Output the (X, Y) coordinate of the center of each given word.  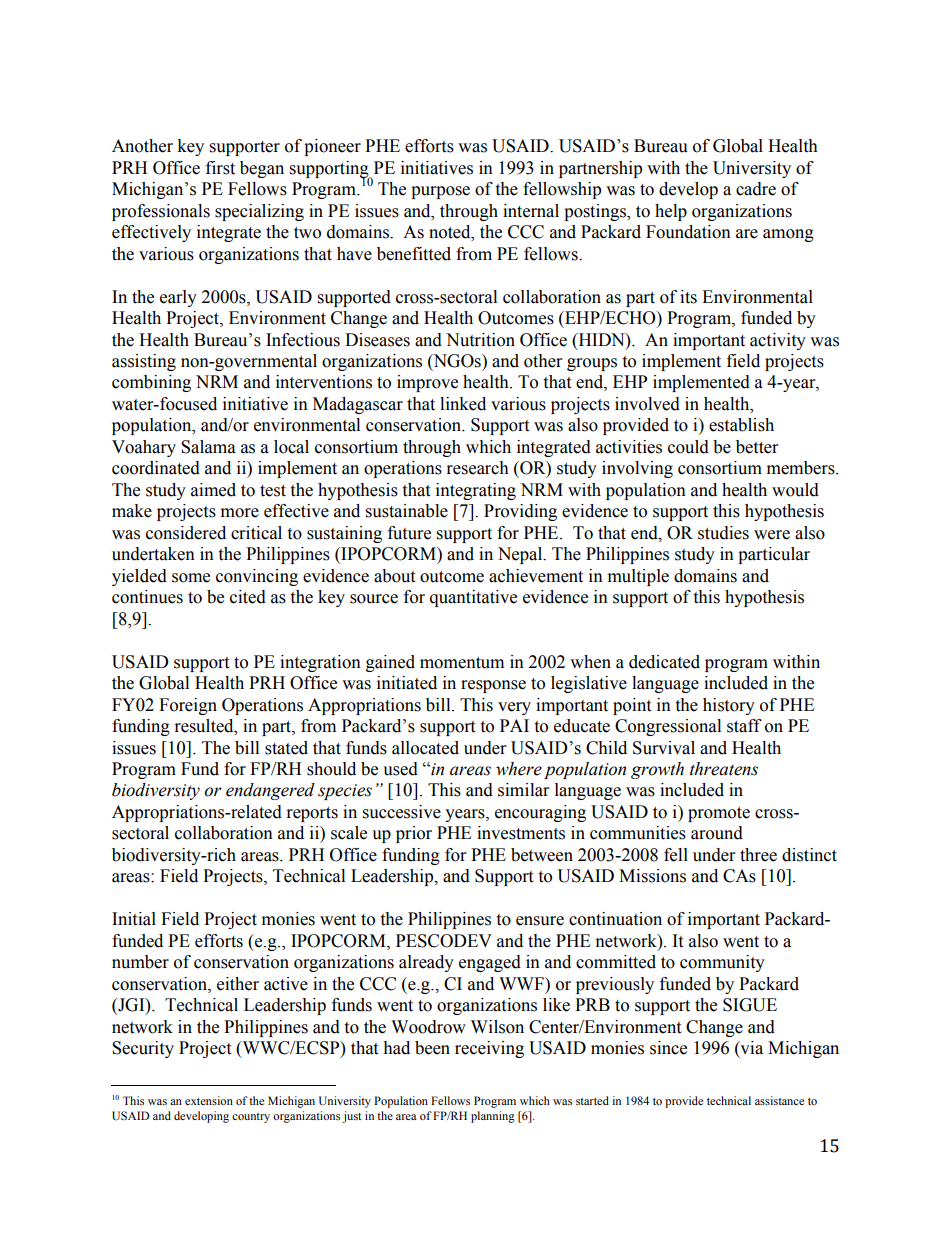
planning (493, 1117)
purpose (440, 192)
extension (209, 1100)
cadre (756, 189)
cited (248, 597)
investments (521, 833)
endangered (270, 791)
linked (463, 404)
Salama (208, 447)
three (758, 855)
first (220, 168)
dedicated (664, 662)
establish (741, 425)
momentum (462, 663)
